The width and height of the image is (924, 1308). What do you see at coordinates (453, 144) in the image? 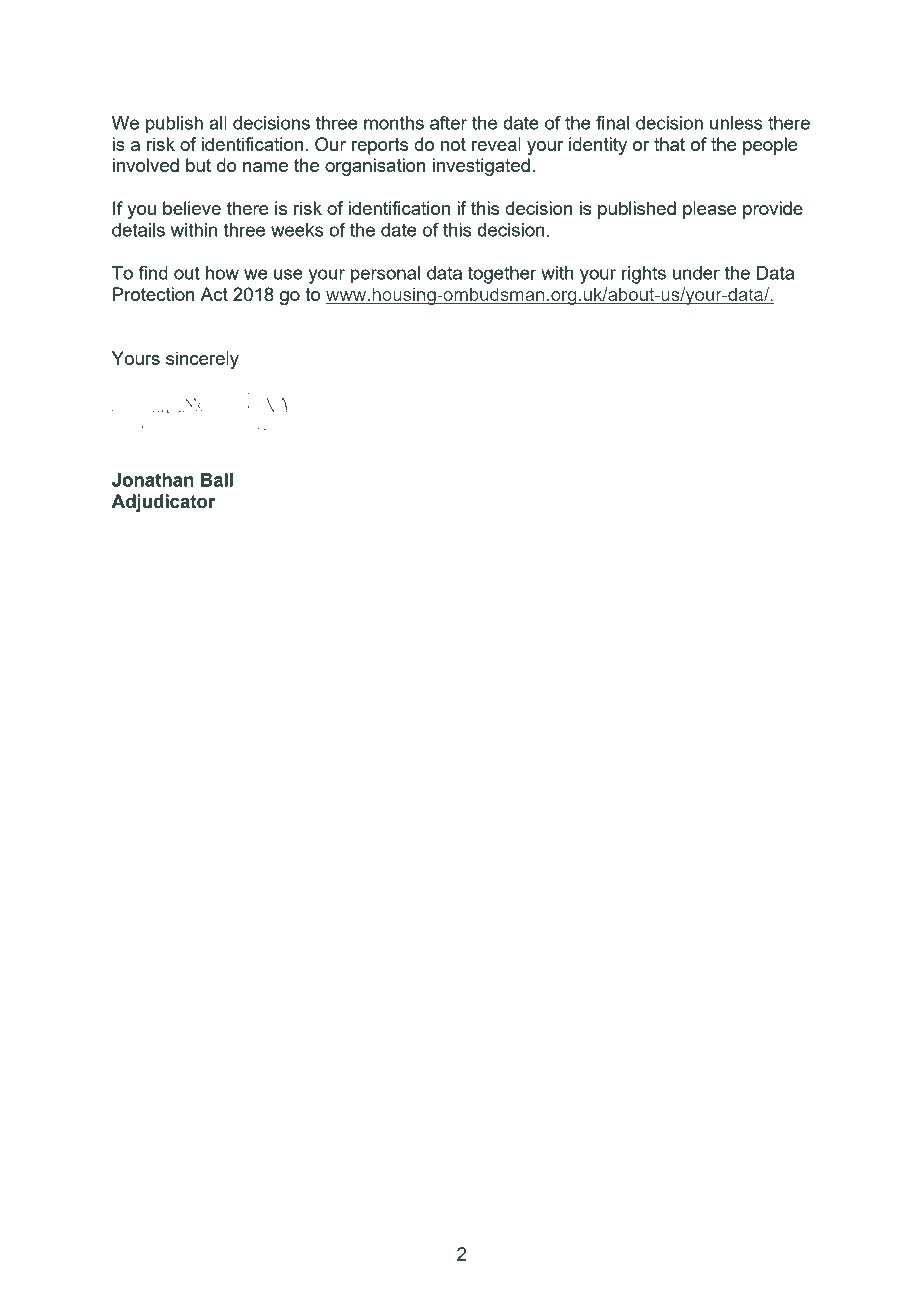
I see `not` at bounding box center [453, 144].
